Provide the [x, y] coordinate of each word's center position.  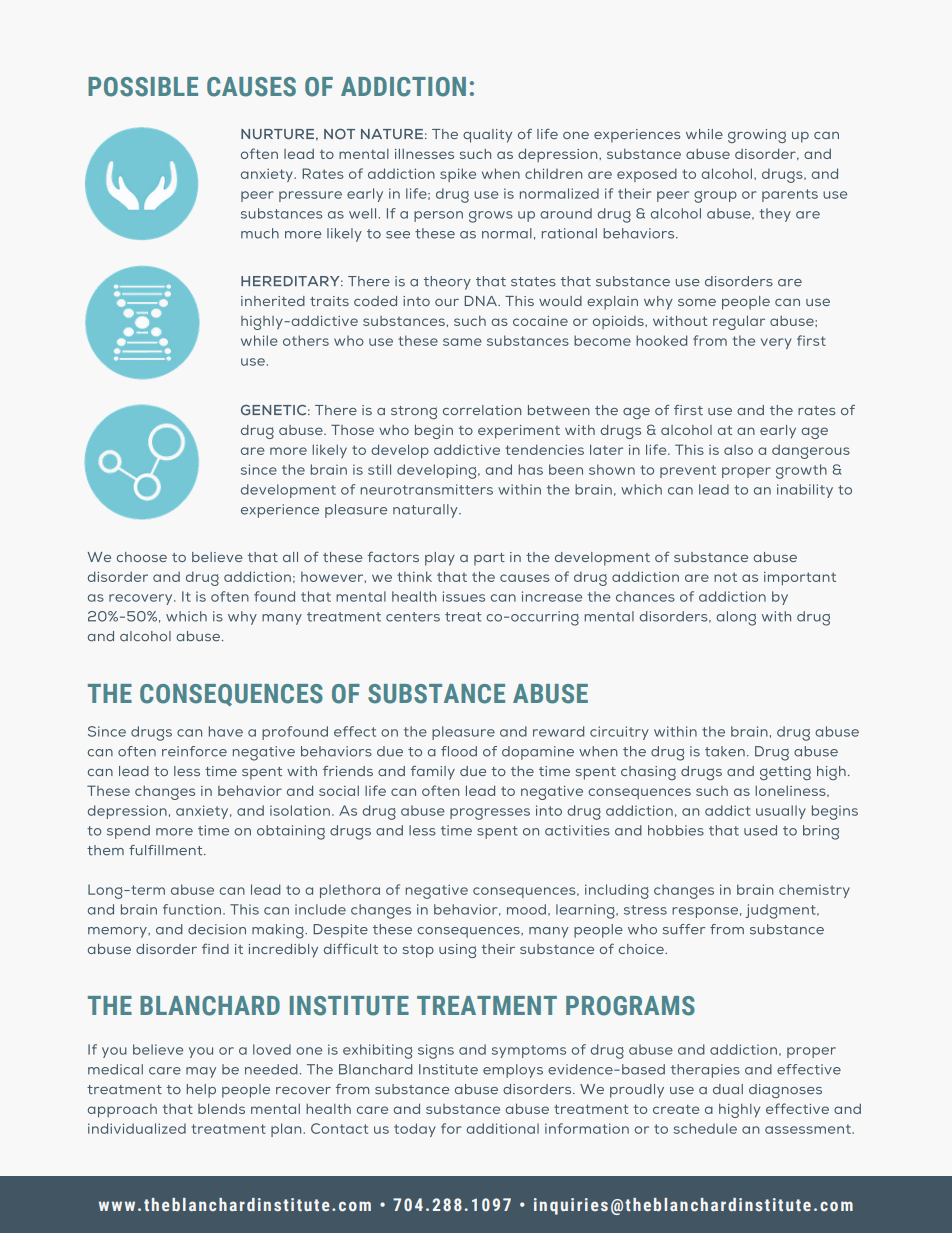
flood [459, 751]
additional [503, 1128]
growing [757, 136]
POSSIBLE [143, 87]
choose [142, 557]
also [738, 449]
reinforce [194, 751]
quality [487, 136]
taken [725, 751]
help [201, 1091]
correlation [482, 410]
